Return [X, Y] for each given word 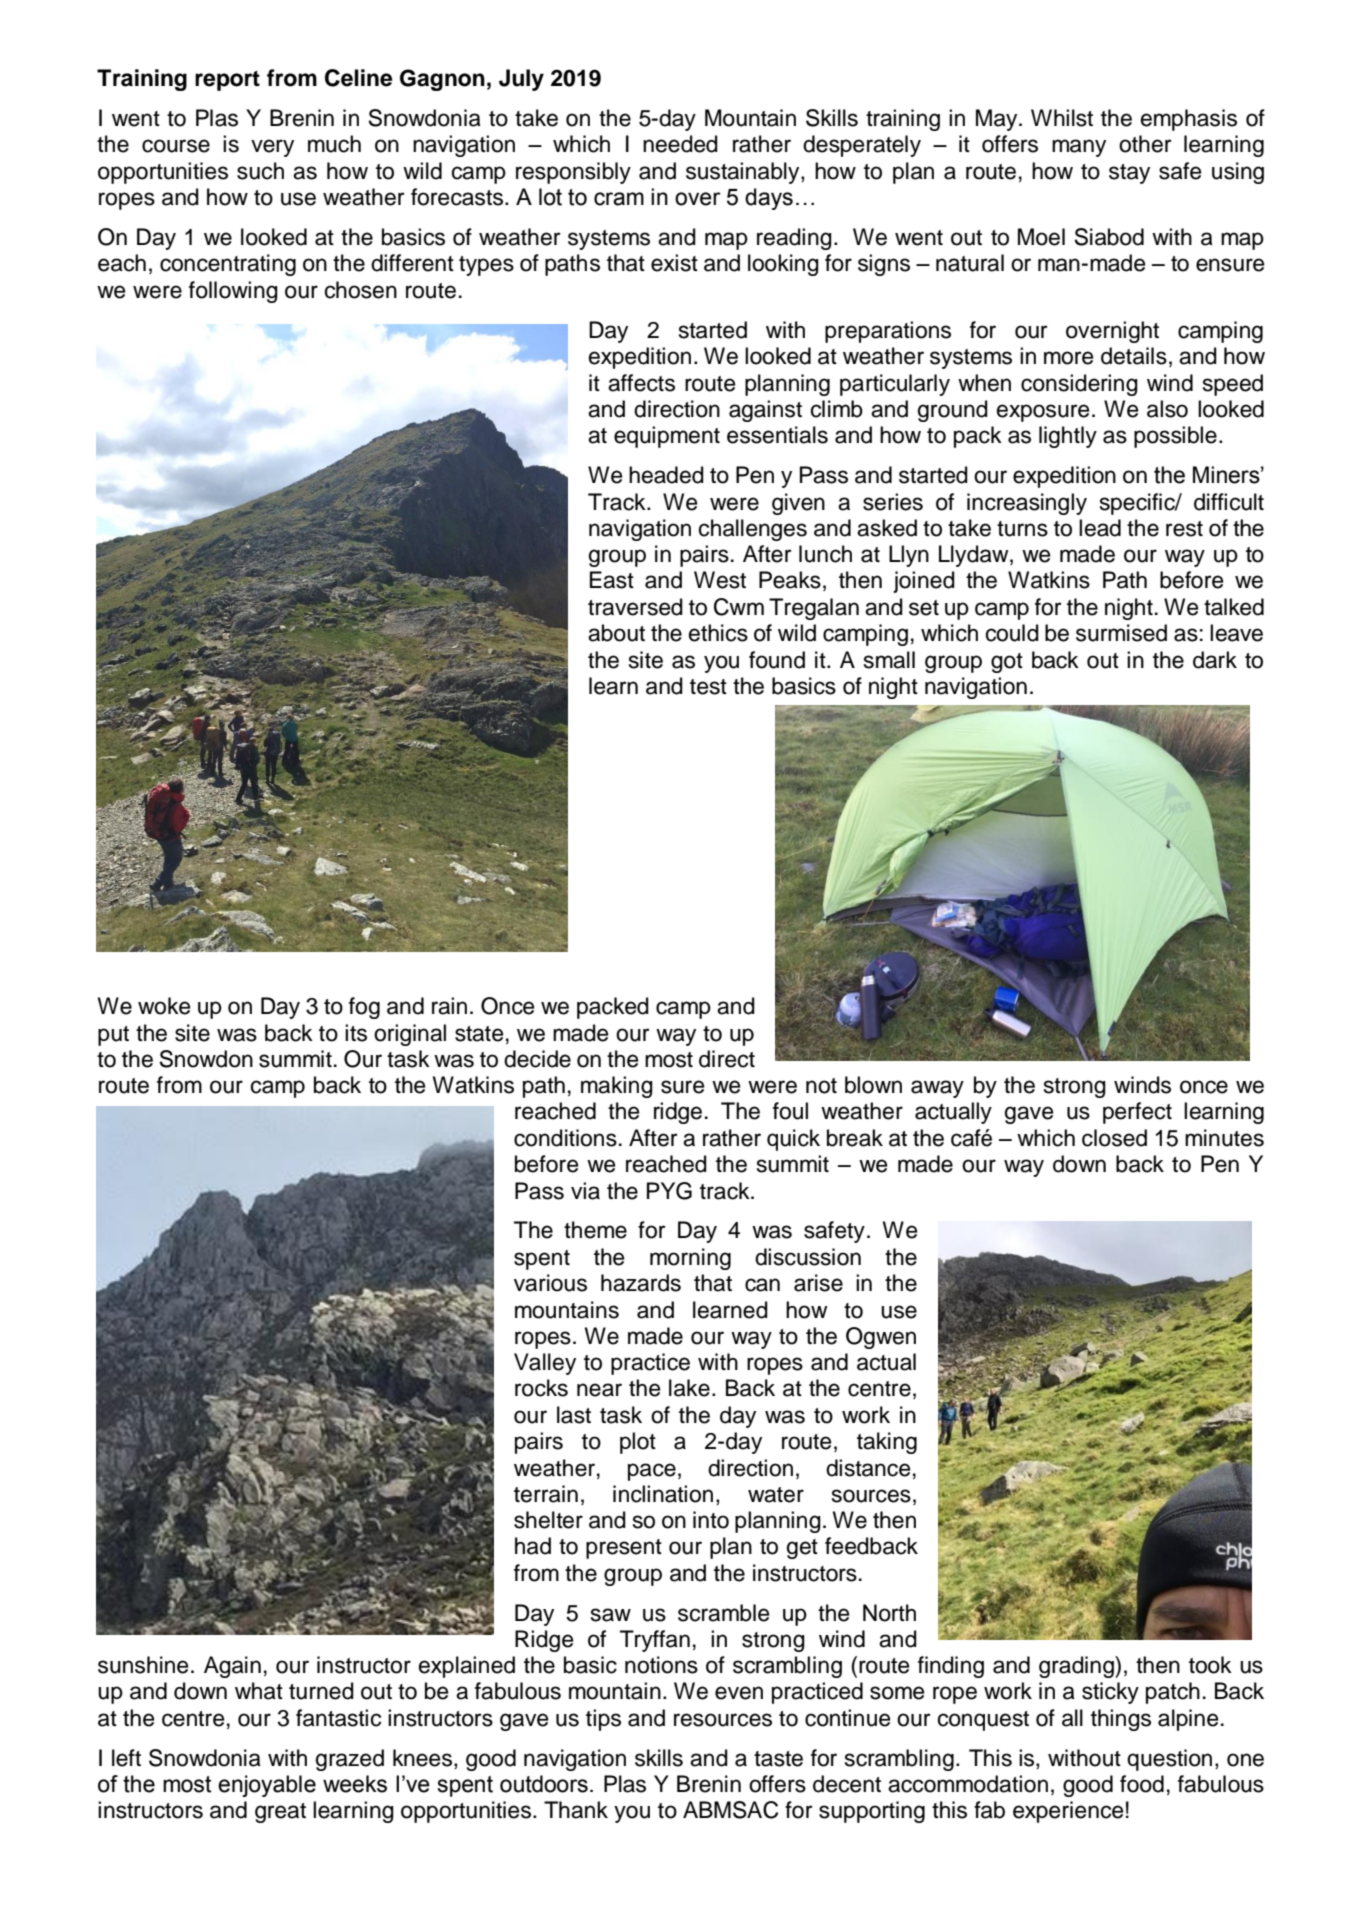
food [1142, 1784]
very [272, 148]
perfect [1137, 1113]
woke [164, 1006]
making [617, 1087]
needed [680, 144]
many [1079, 148]
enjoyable [267, 1786]
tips [603, 1720]
